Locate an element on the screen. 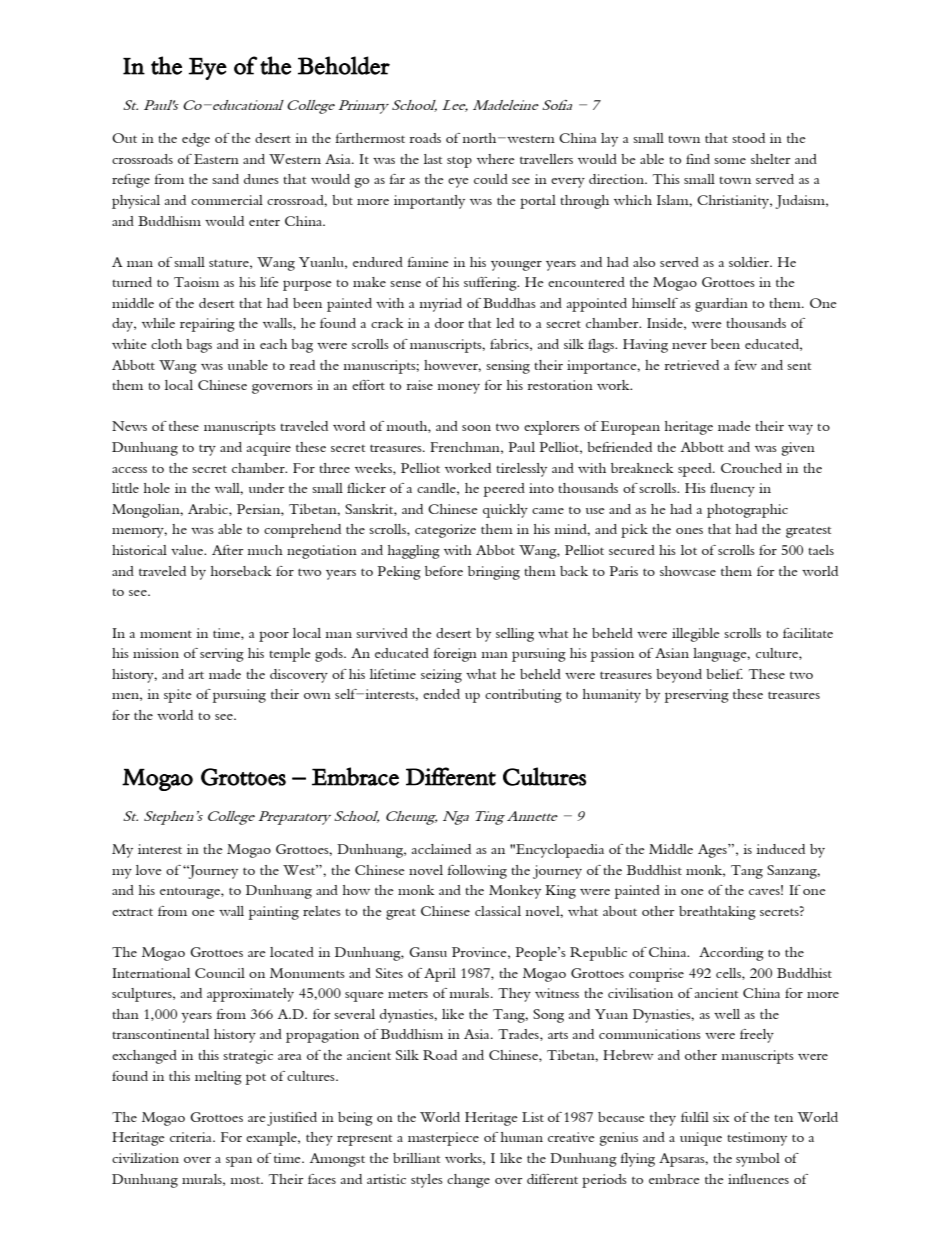  where is located at coordinates (496, 159).
